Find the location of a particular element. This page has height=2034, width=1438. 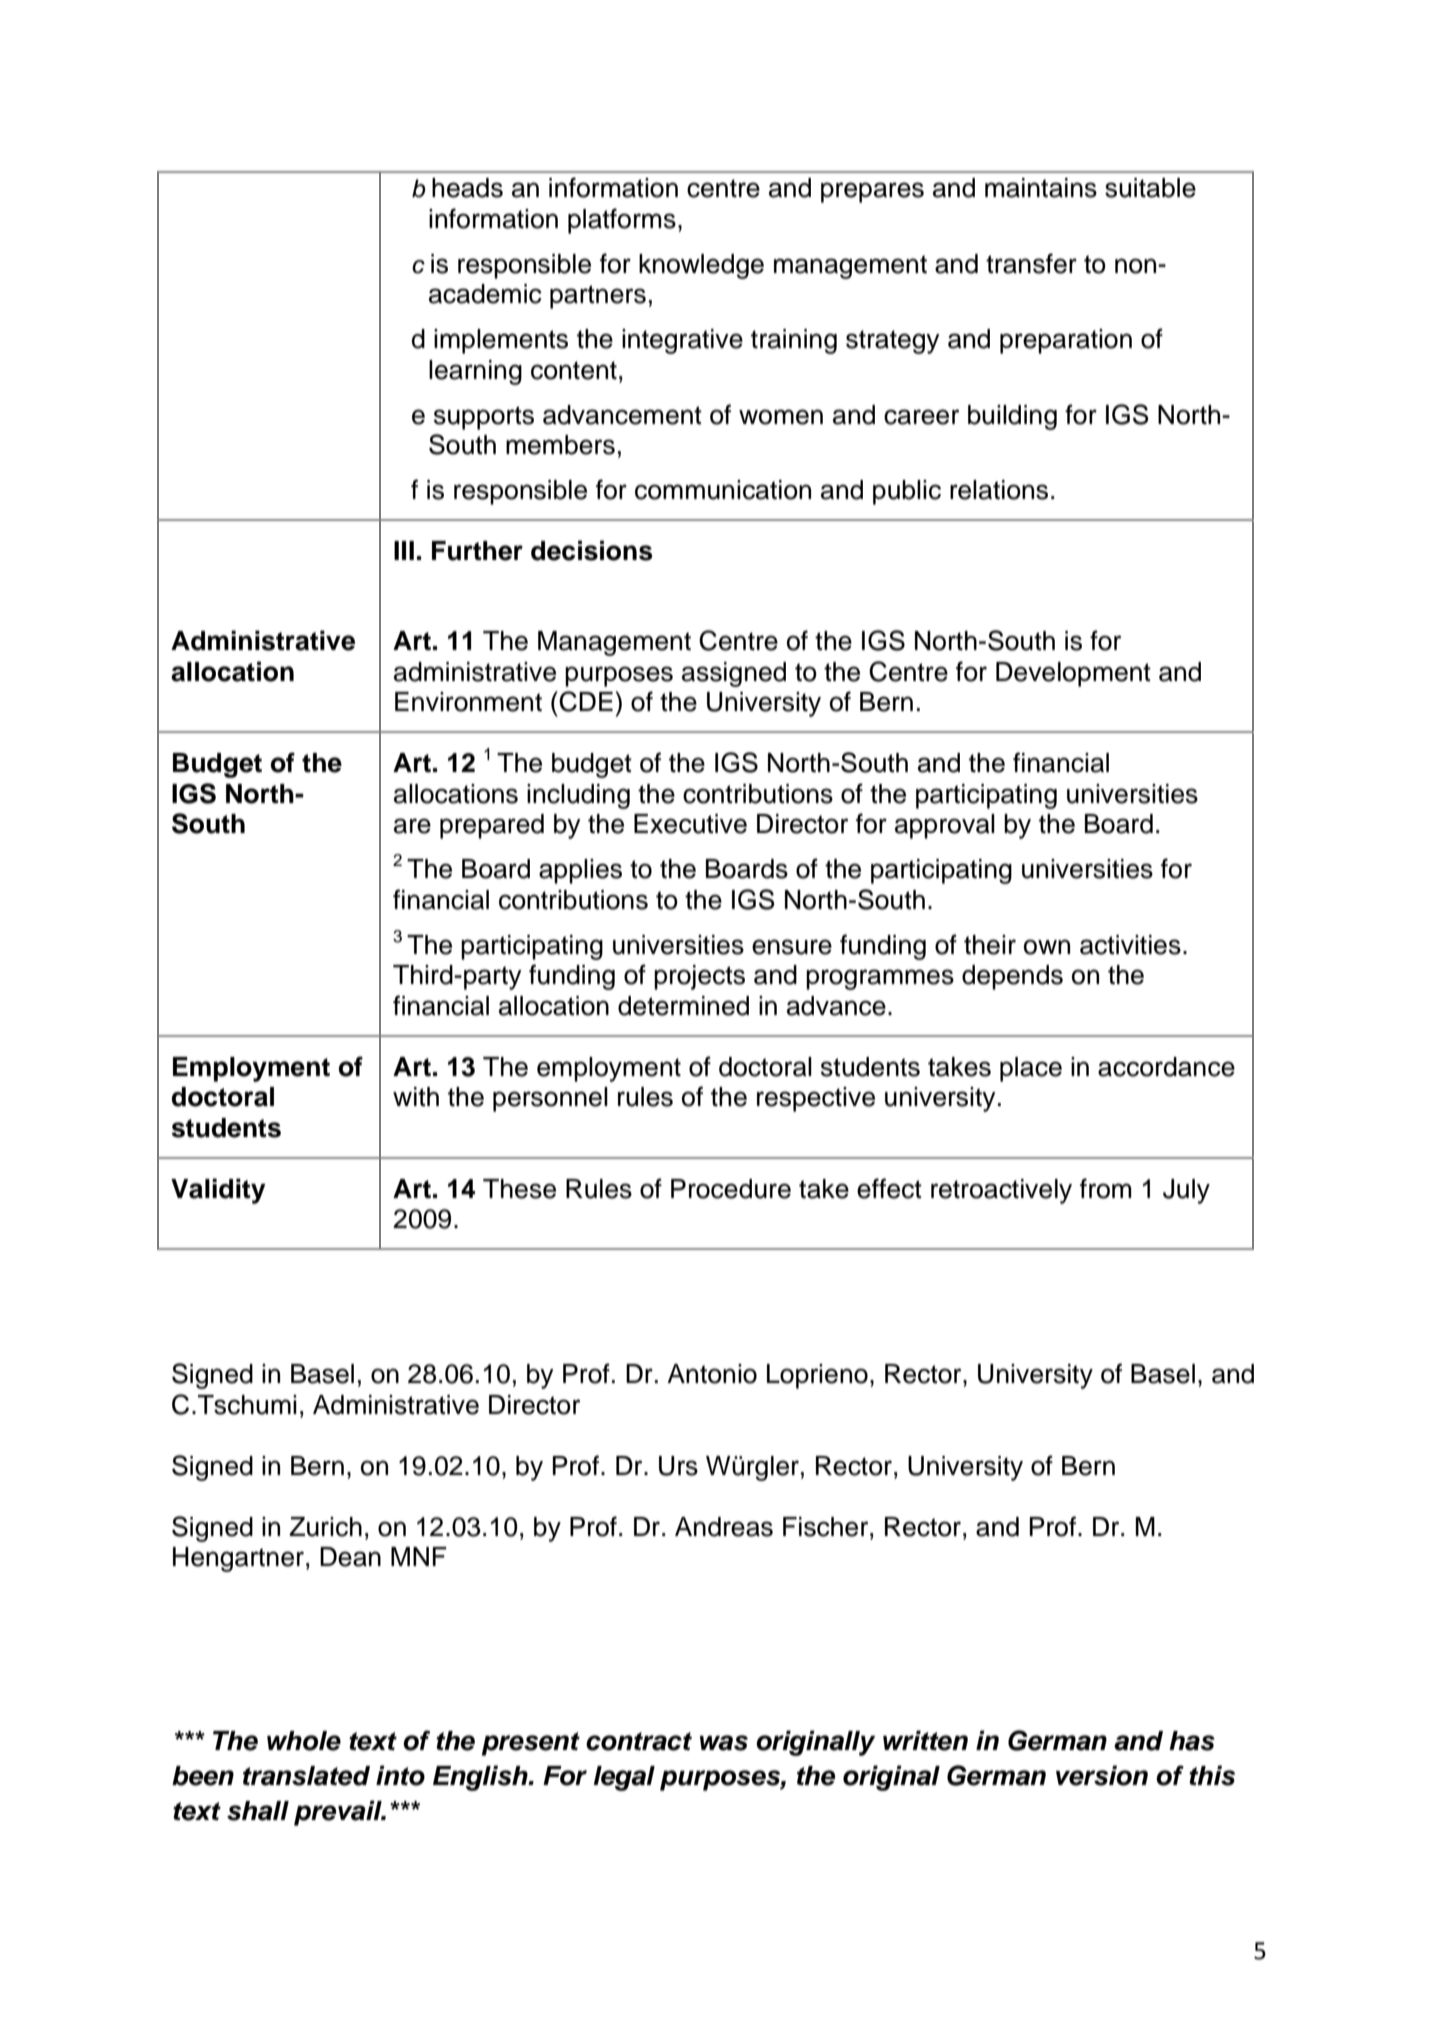

Antonio is located at coordinates (712, 1374).
